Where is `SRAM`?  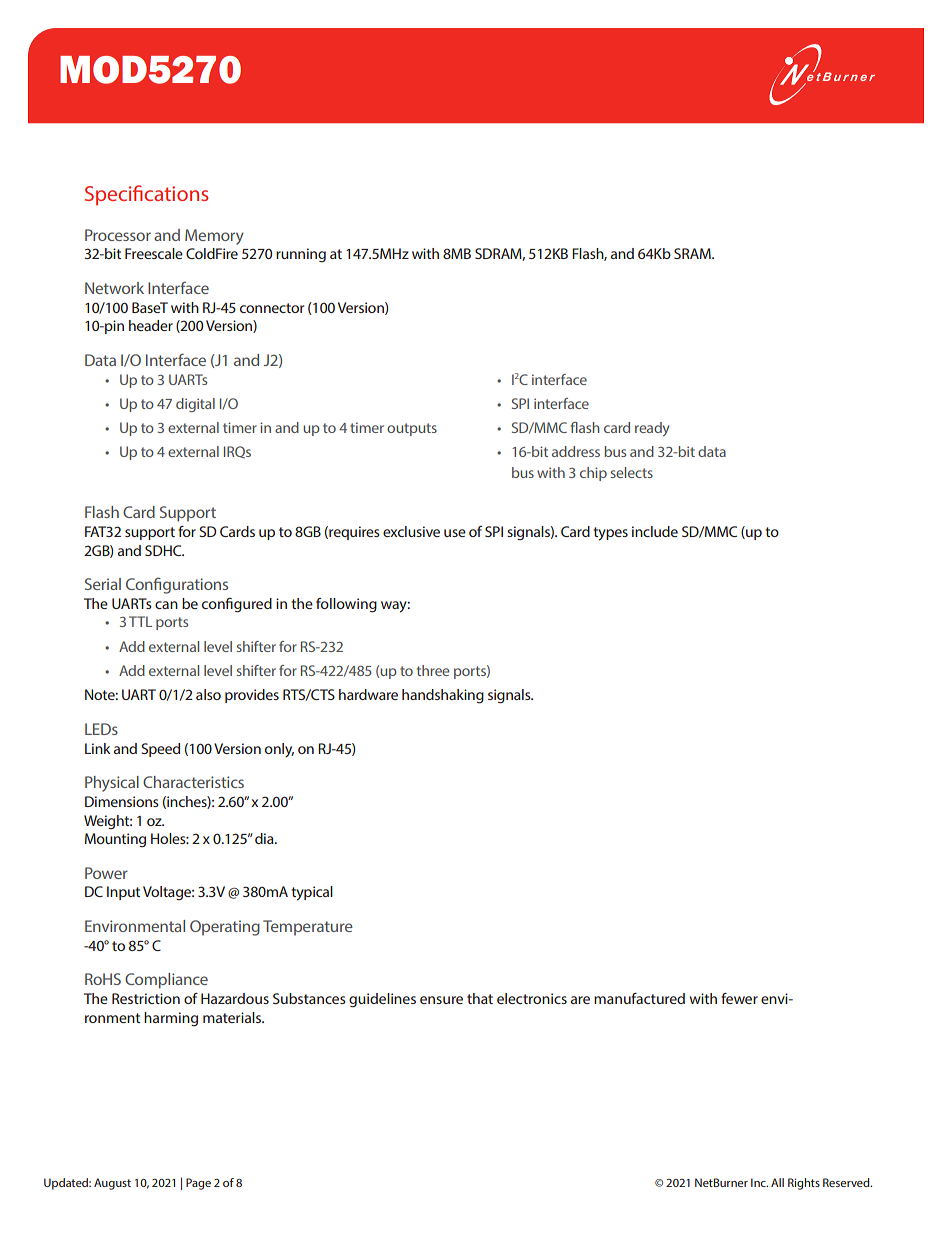
SRAM is located at coordinates (693, 253).
